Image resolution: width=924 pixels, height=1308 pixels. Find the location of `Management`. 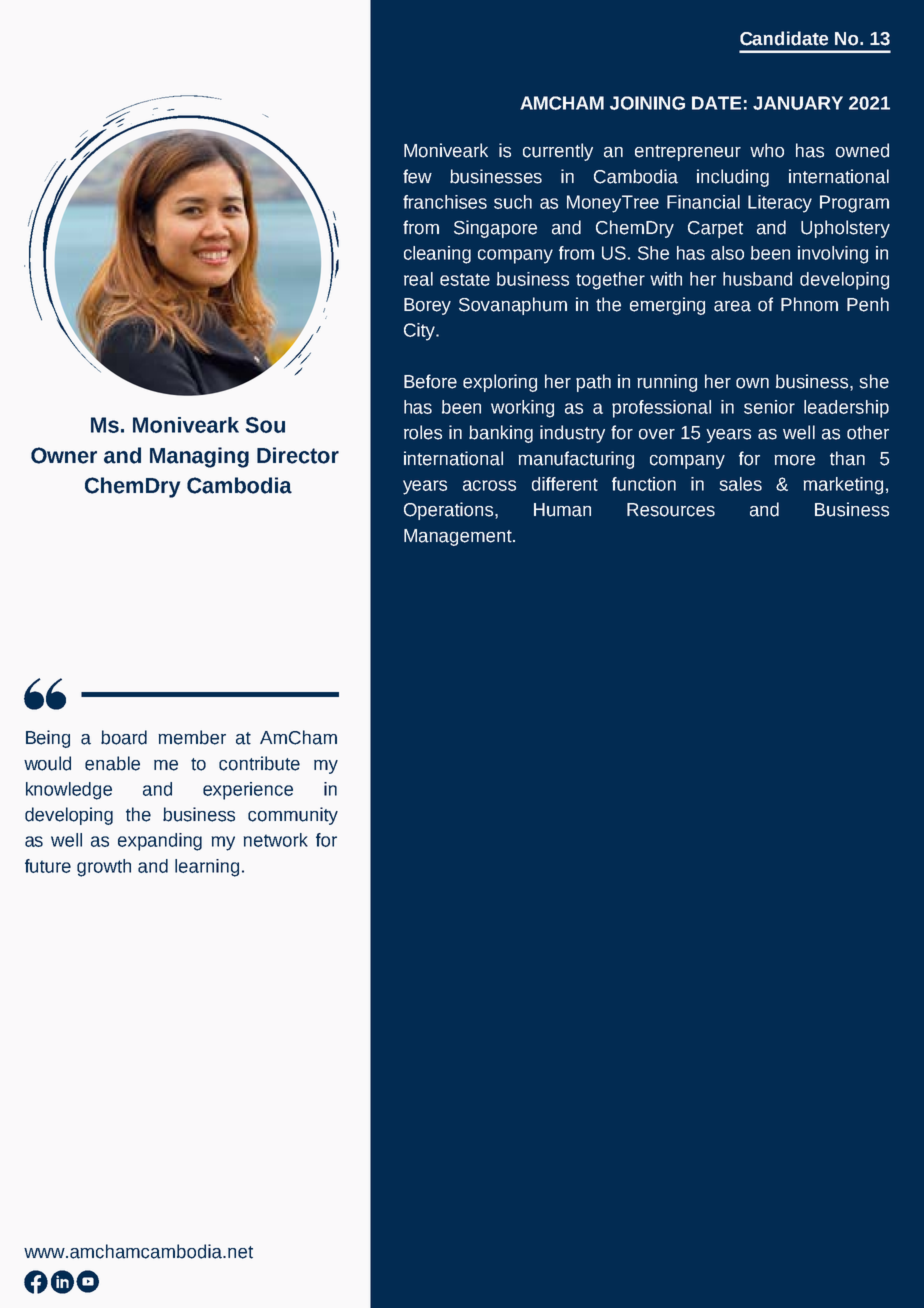

Management is located at coordinates (459, 537).
